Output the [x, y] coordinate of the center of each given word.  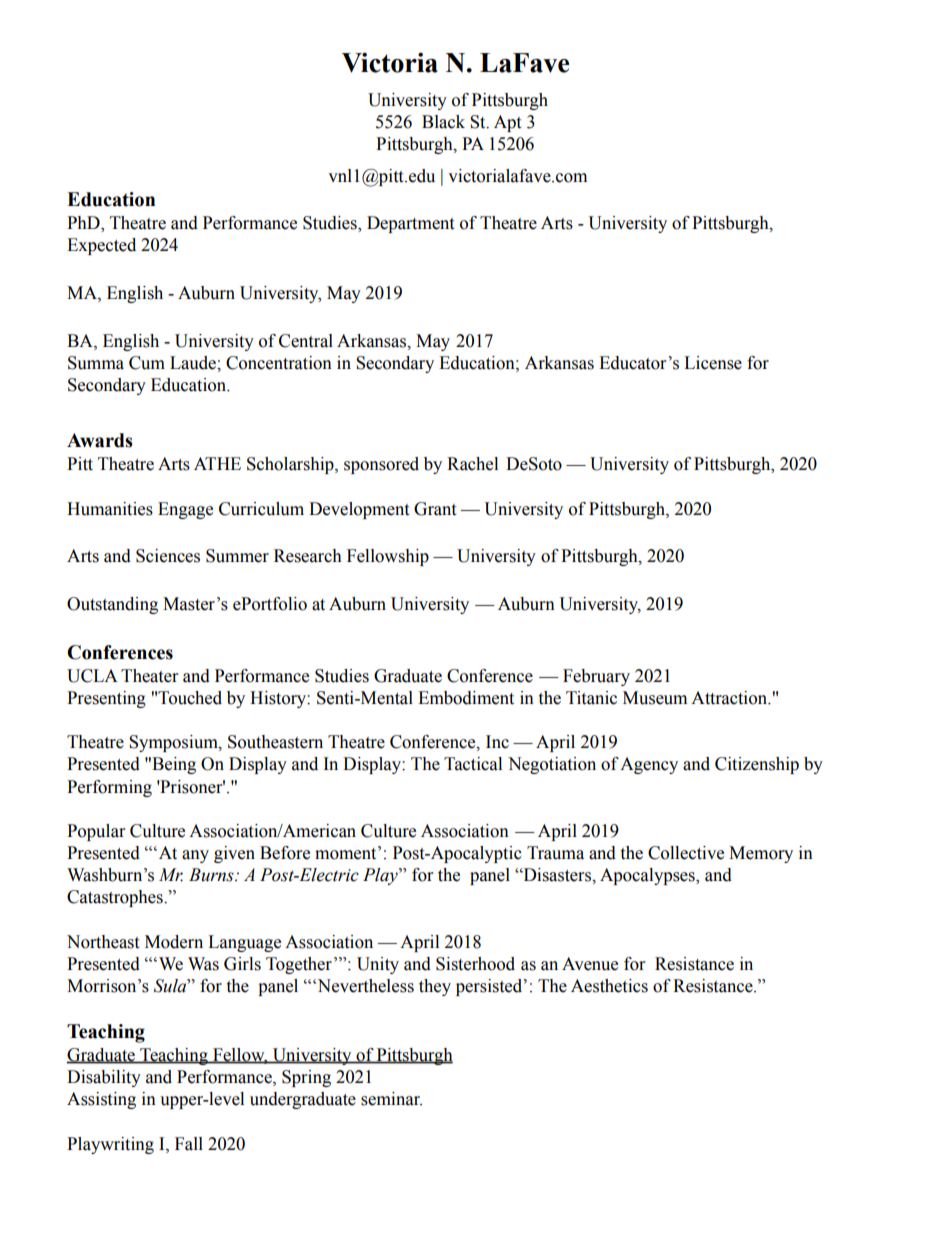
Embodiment [466, 698]
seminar [391, 1099]
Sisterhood [475, 964]
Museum [655, 698]
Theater [149, 676]
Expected [101, 246]
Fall [189, 1144]
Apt [507, 123]
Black [443, 122]
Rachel [472, 464]
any [195, 856]
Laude [194, 363]
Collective [686, 853]
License [713, 363]
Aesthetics [609, 986]
